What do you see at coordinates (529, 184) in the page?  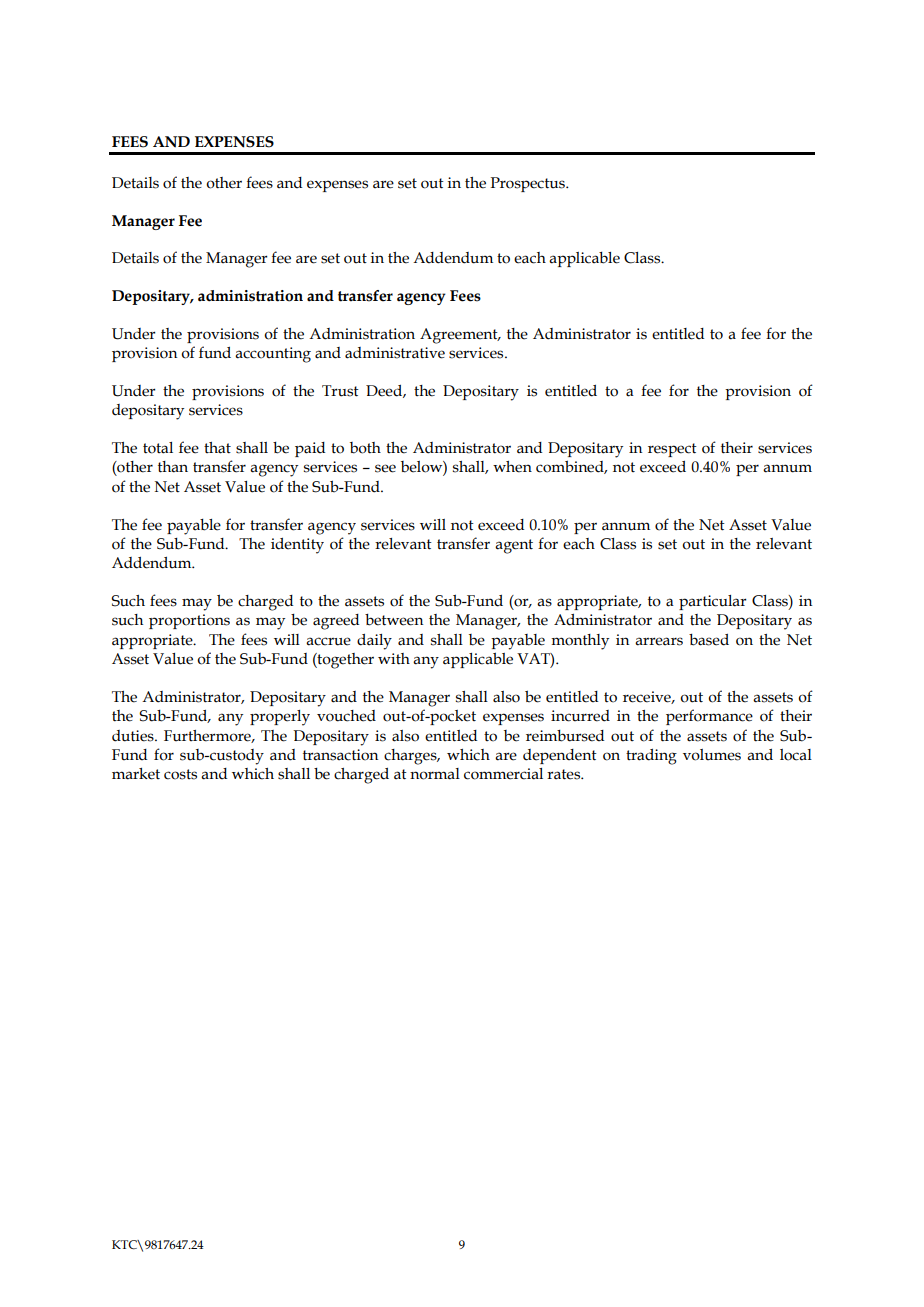 I see `Prospectus` at bounding box center [529, 184].
